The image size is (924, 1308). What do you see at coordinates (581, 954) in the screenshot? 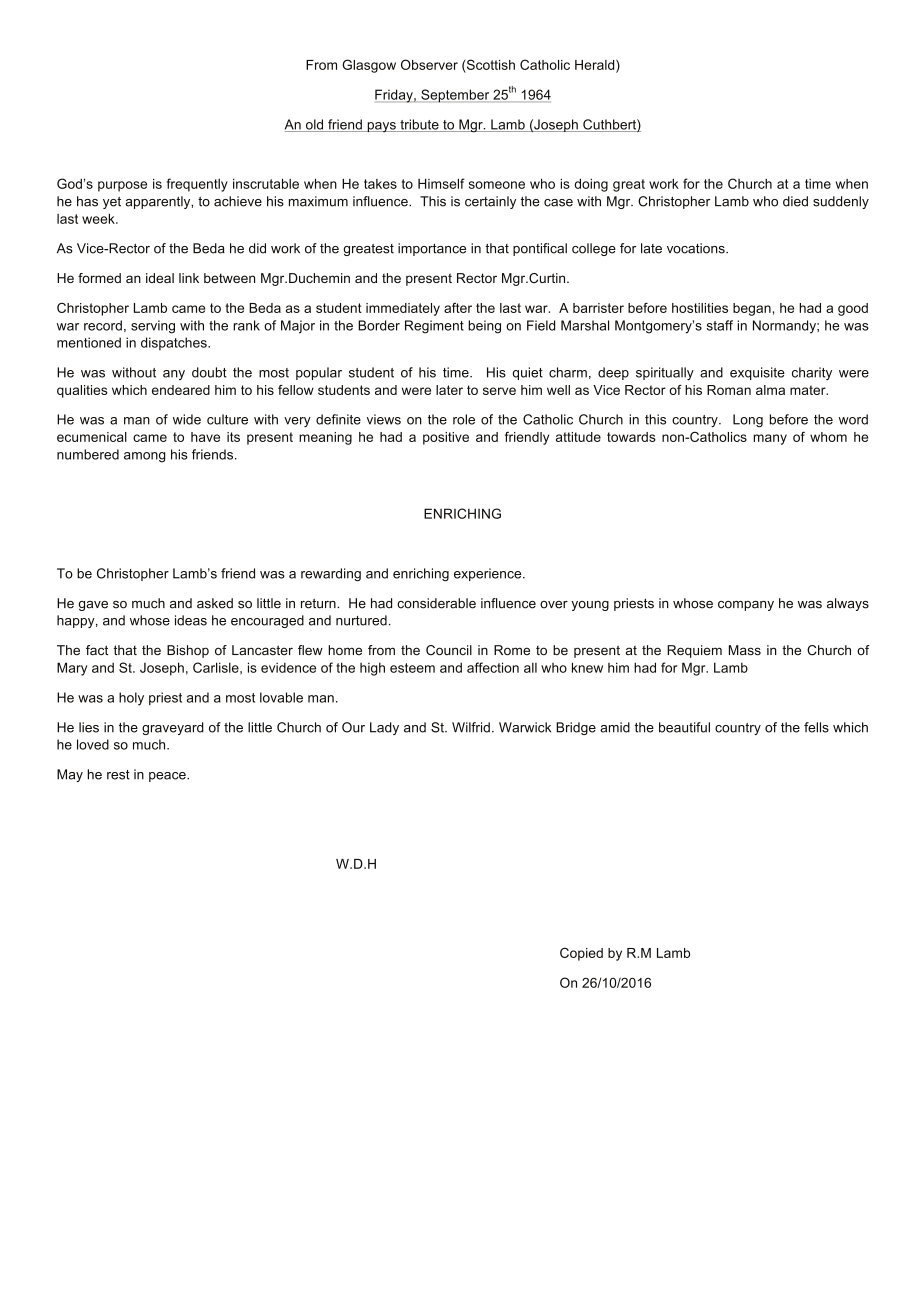
I see `Copied` at bounding box center [581, 954].
